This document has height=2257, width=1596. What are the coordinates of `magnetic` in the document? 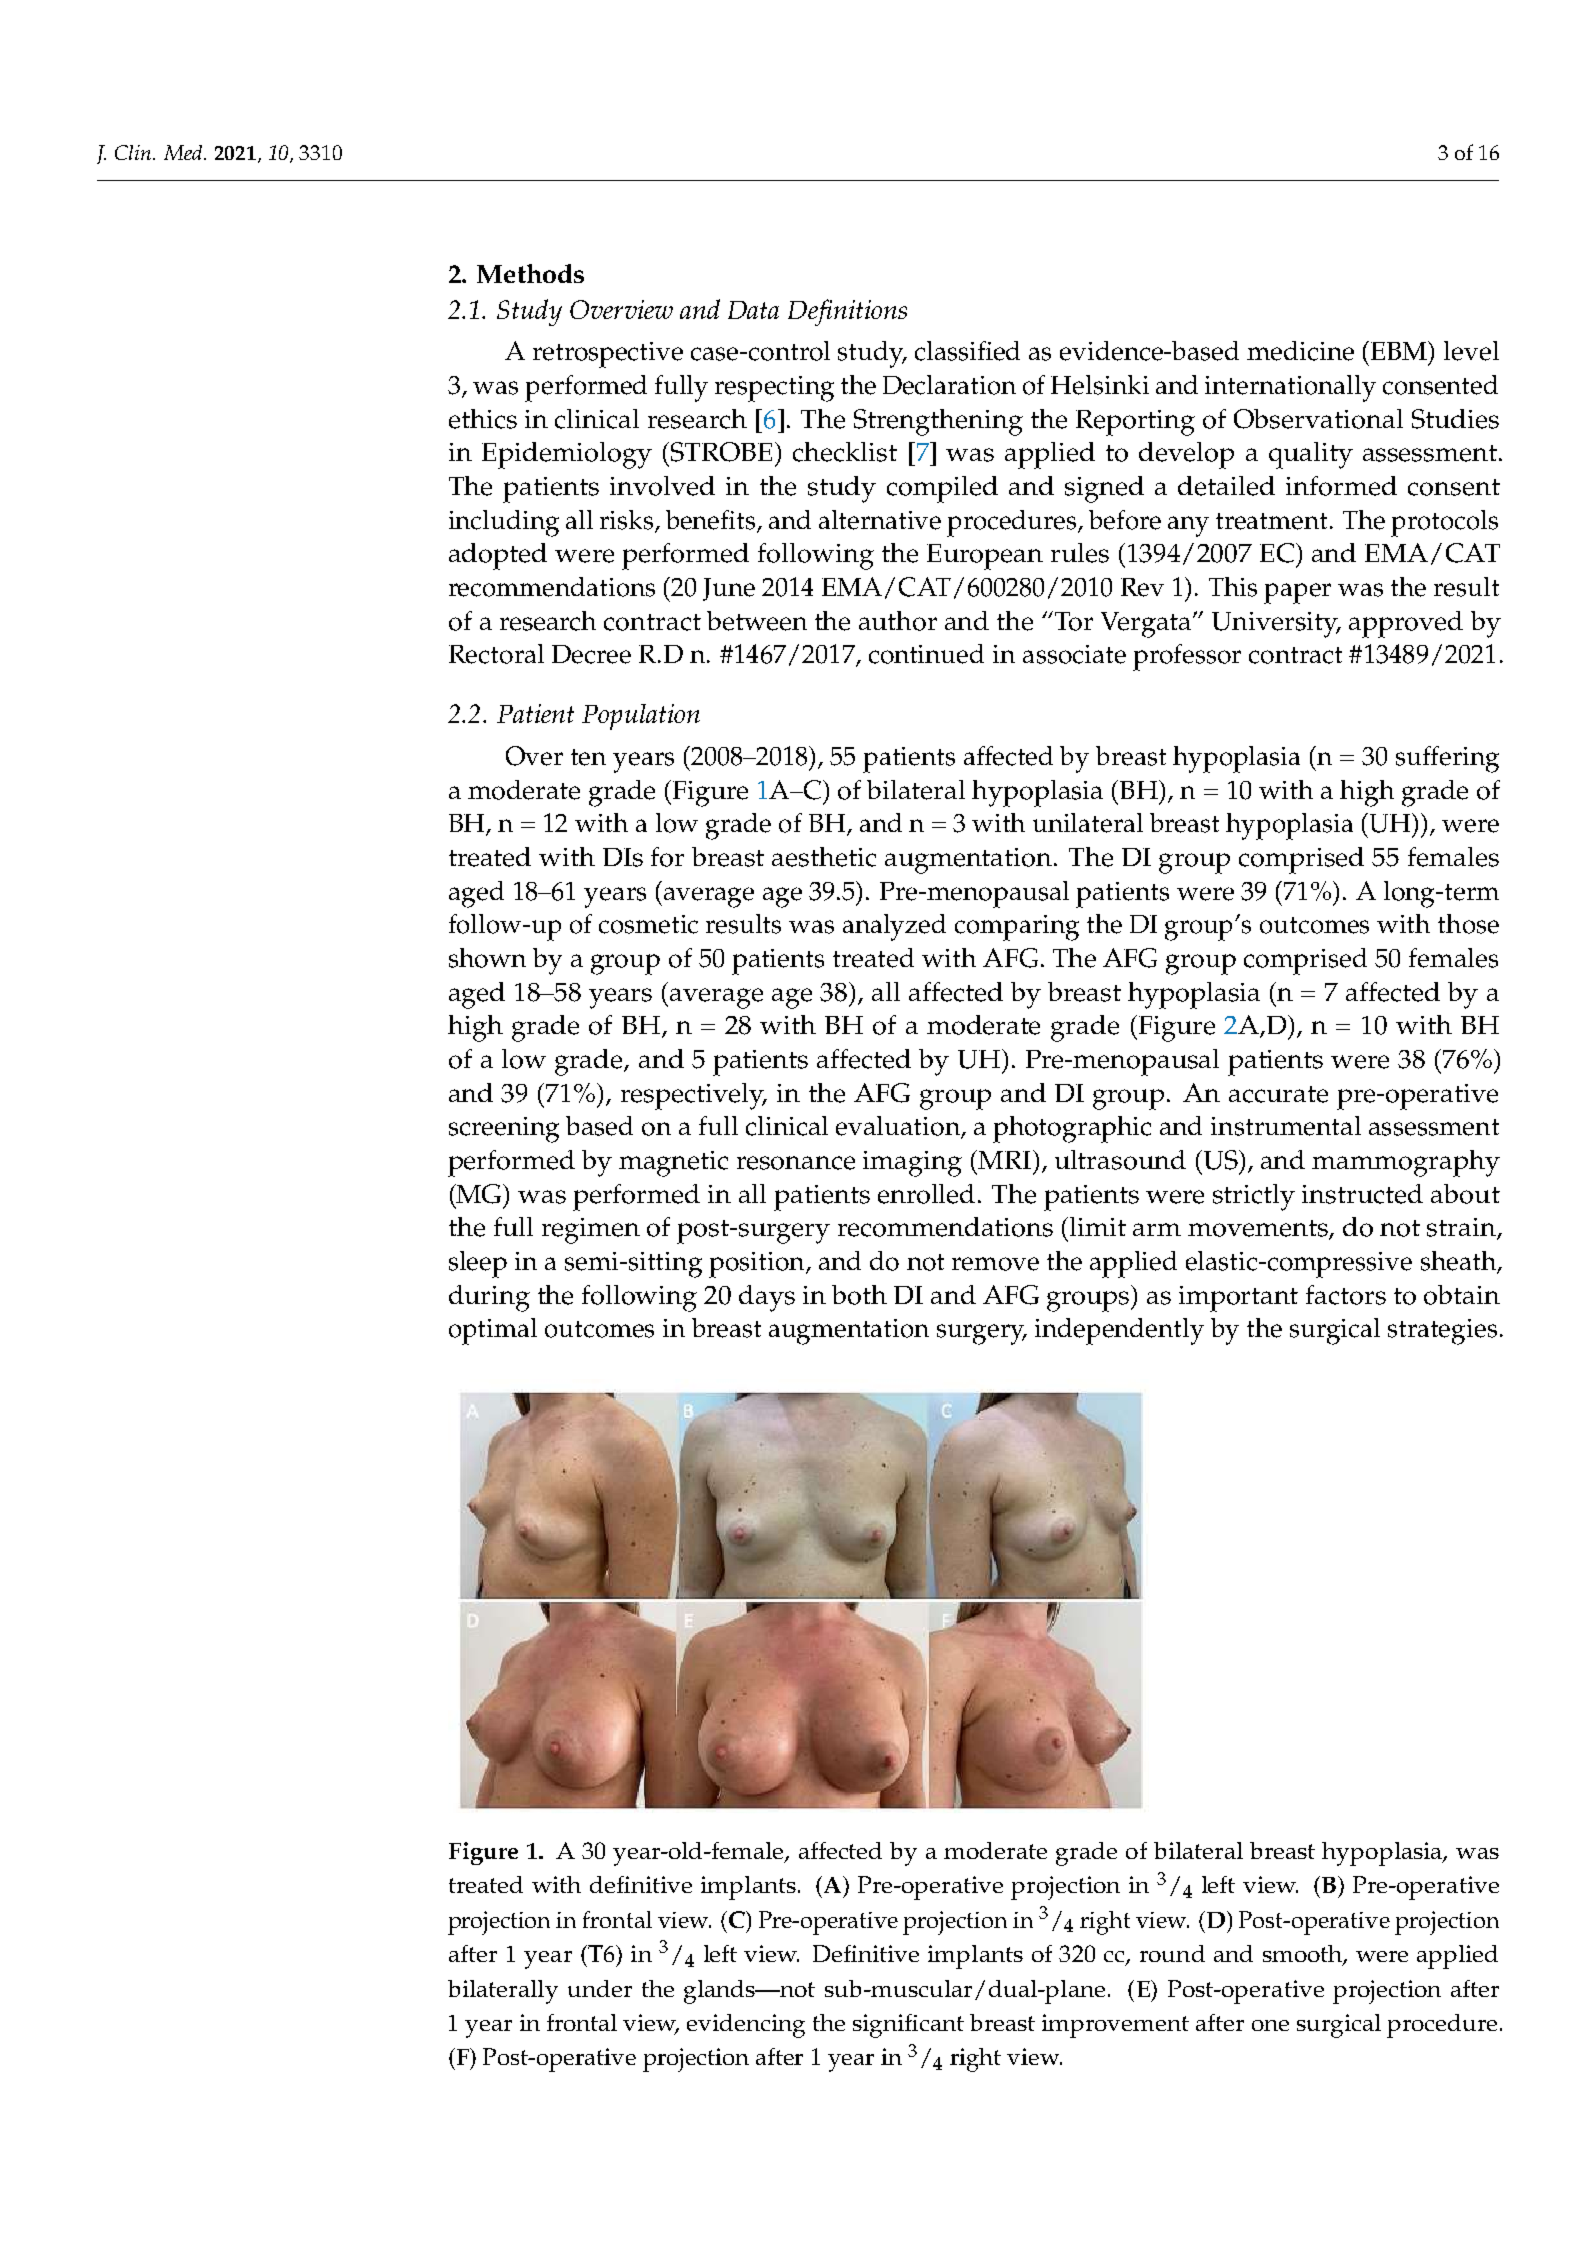 It's located at (673, 1164).
